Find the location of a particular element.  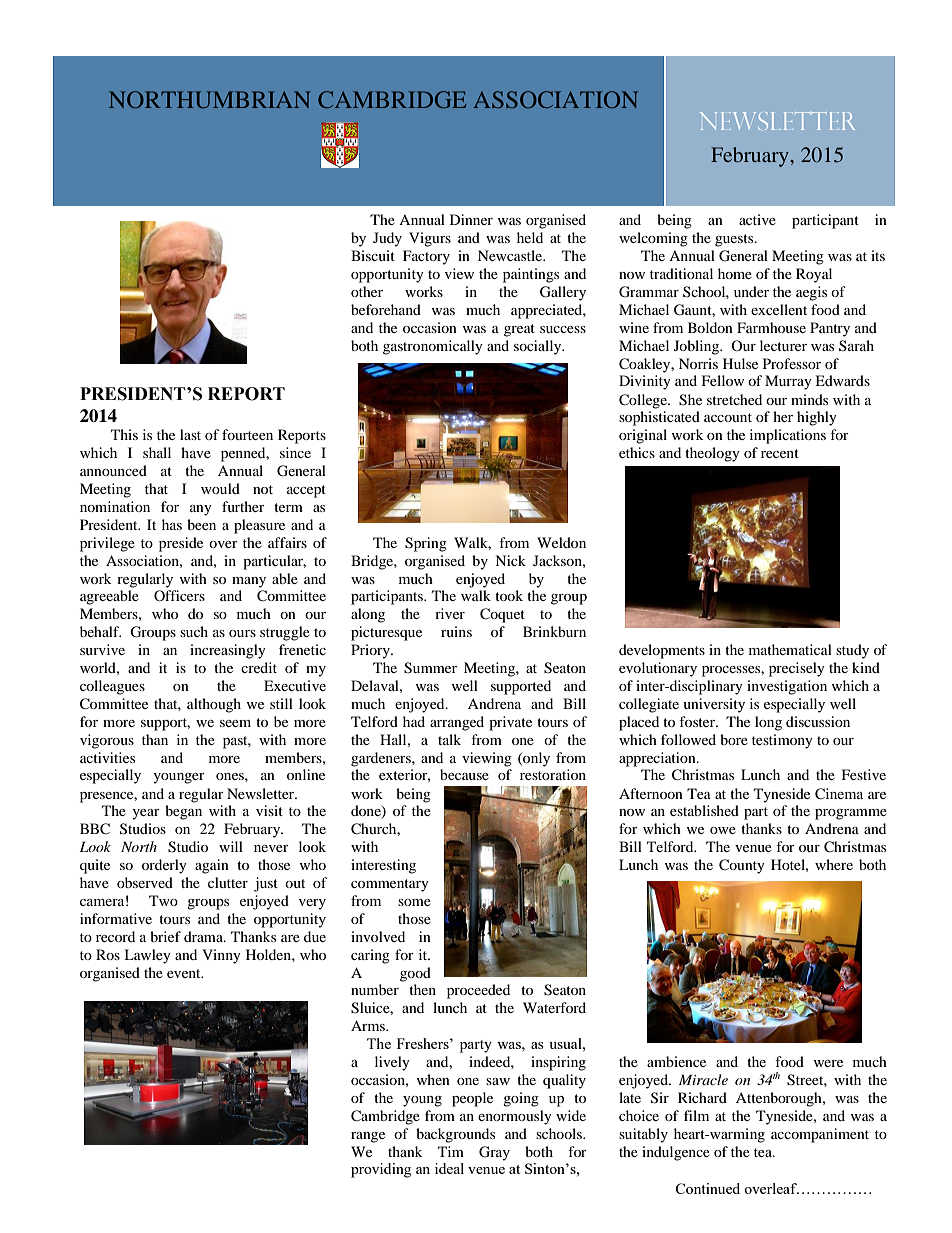

programme is located at coordinates (851, 814).
